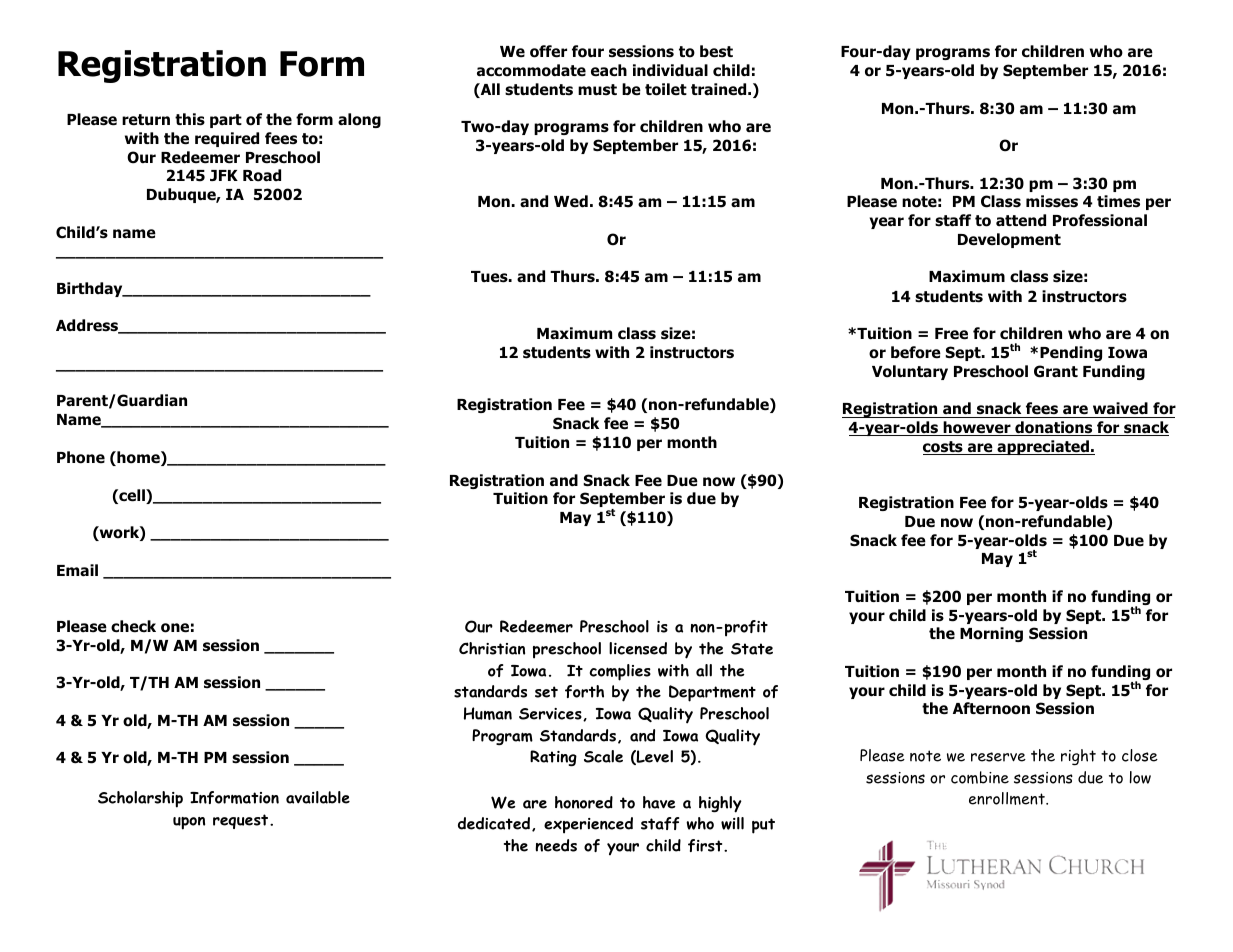  I want to click on Phone, so click(81, 457).
